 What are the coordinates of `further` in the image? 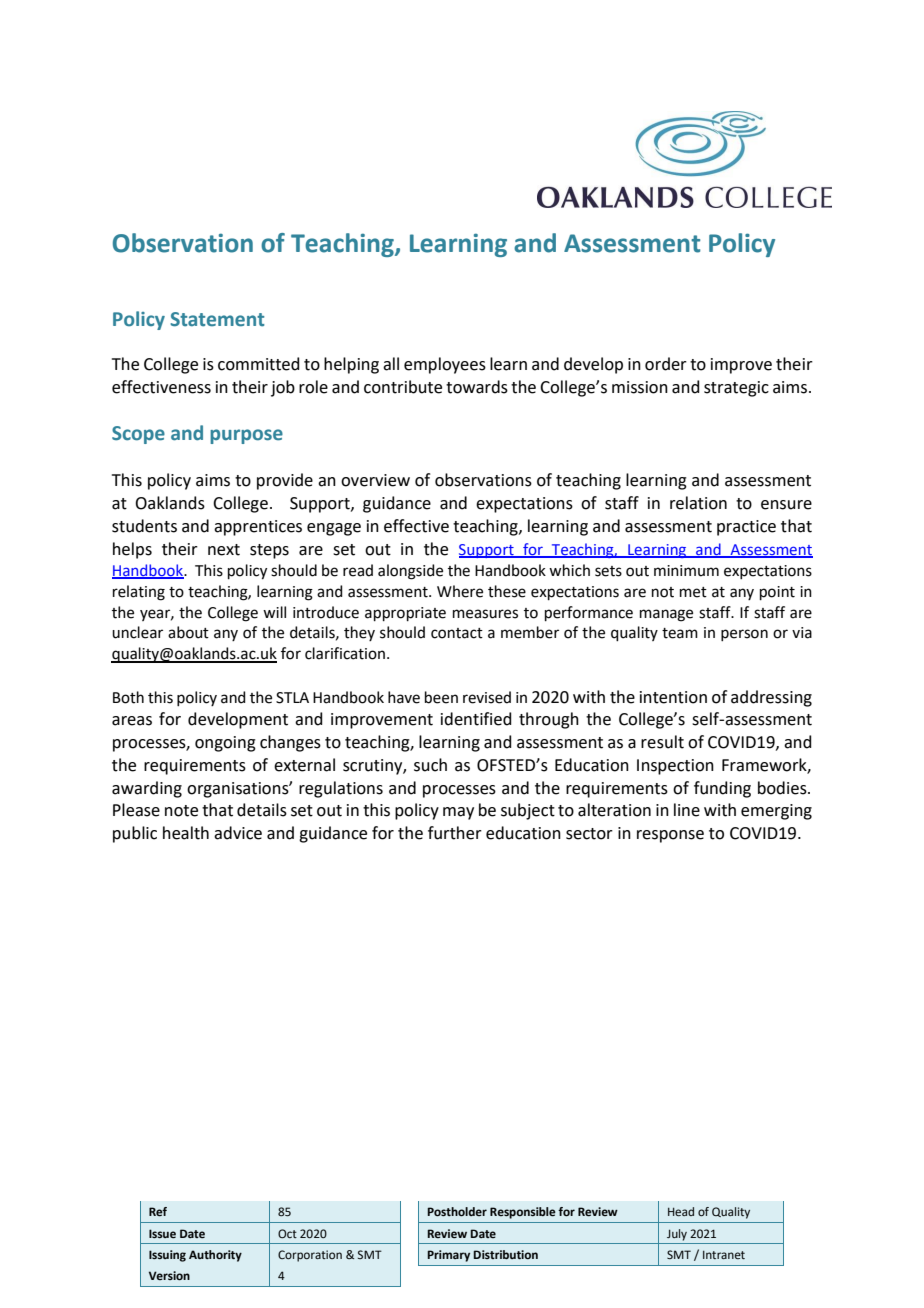 It's located at (455, 833).
